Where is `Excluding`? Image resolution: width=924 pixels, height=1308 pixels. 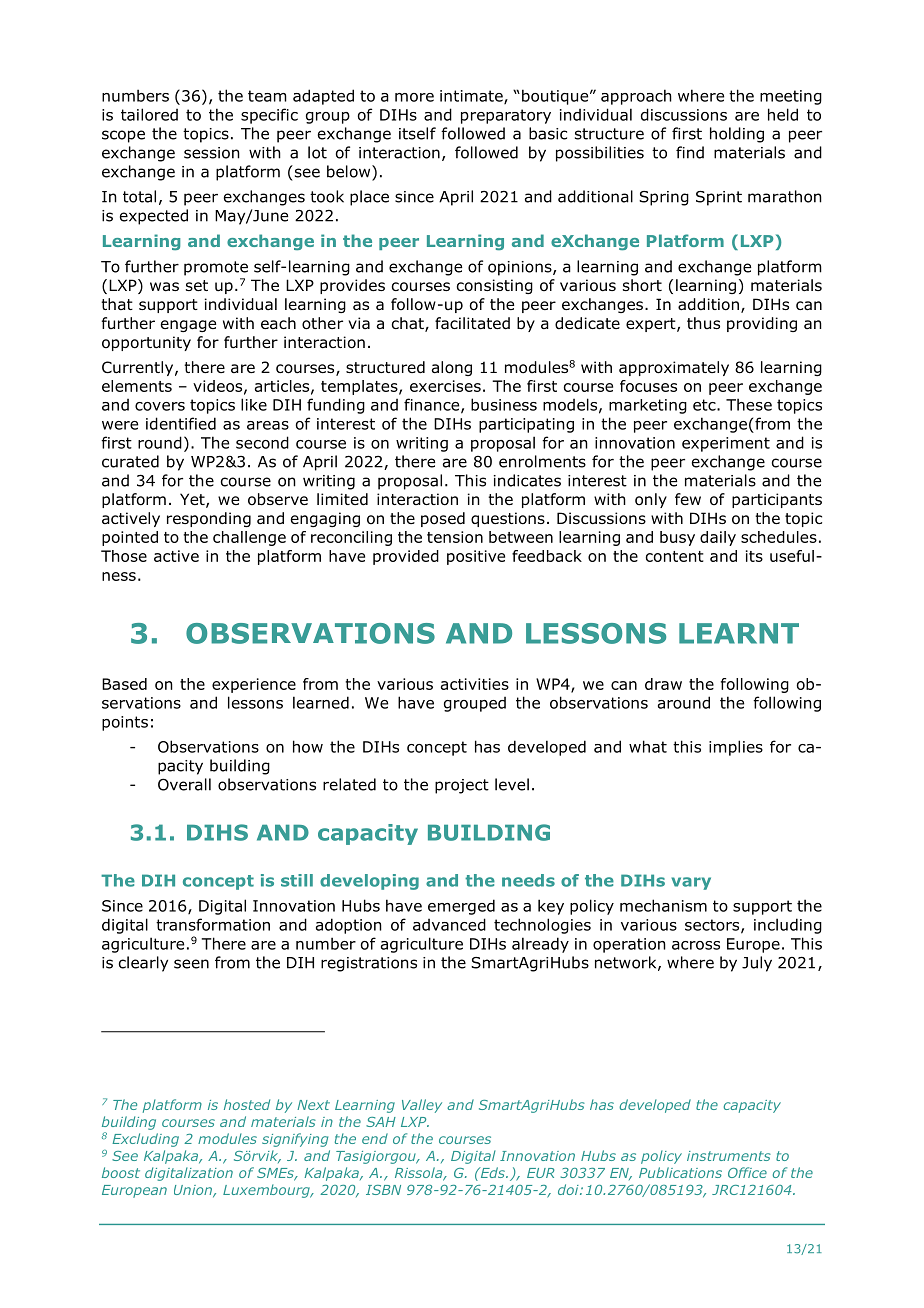
Excluding is located at coordinates (145, 1140).
